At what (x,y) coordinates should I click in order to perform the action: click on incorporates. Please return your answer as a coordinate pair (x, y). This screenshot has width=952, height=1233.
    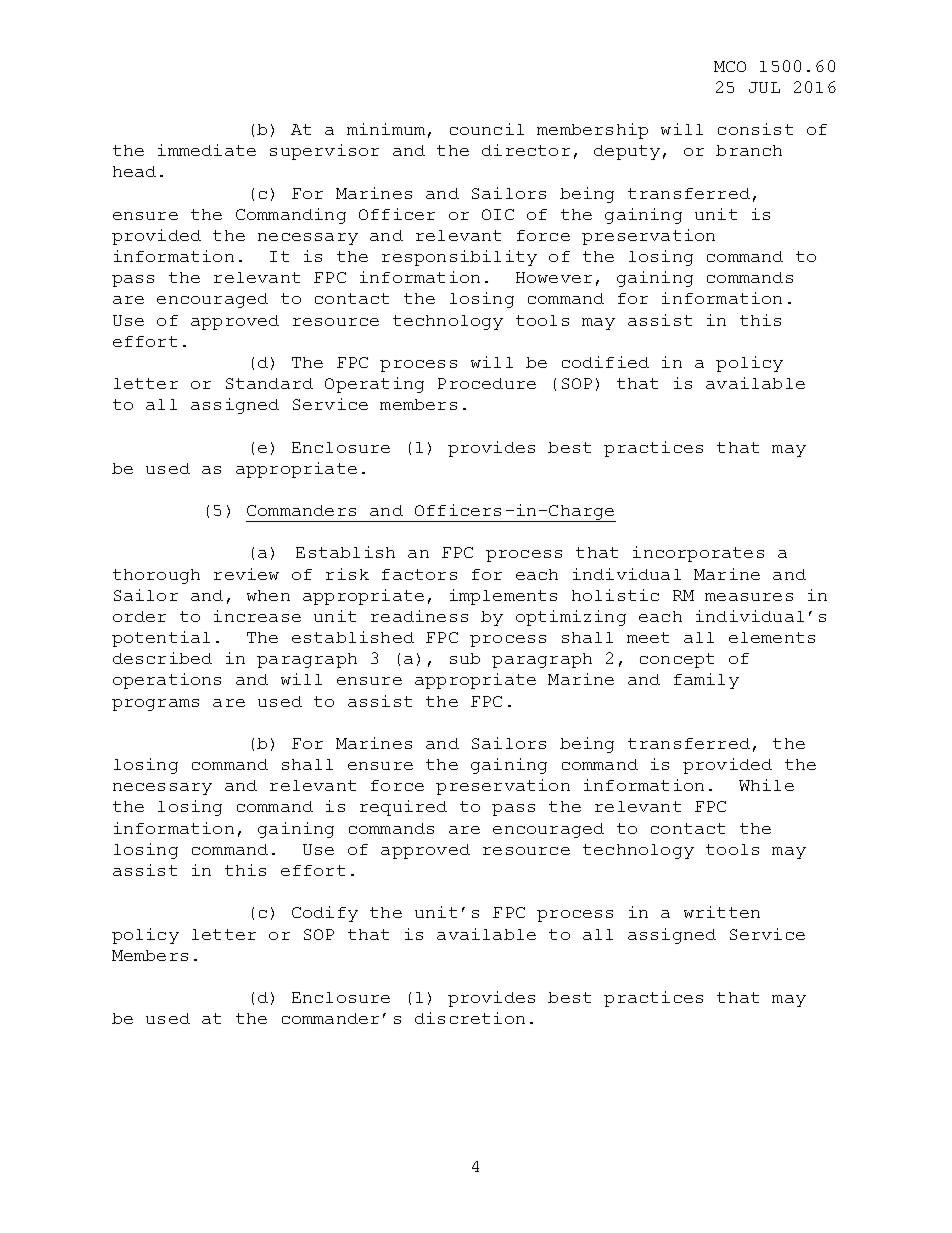
    Looking at the image, I should click on (698, 554).
